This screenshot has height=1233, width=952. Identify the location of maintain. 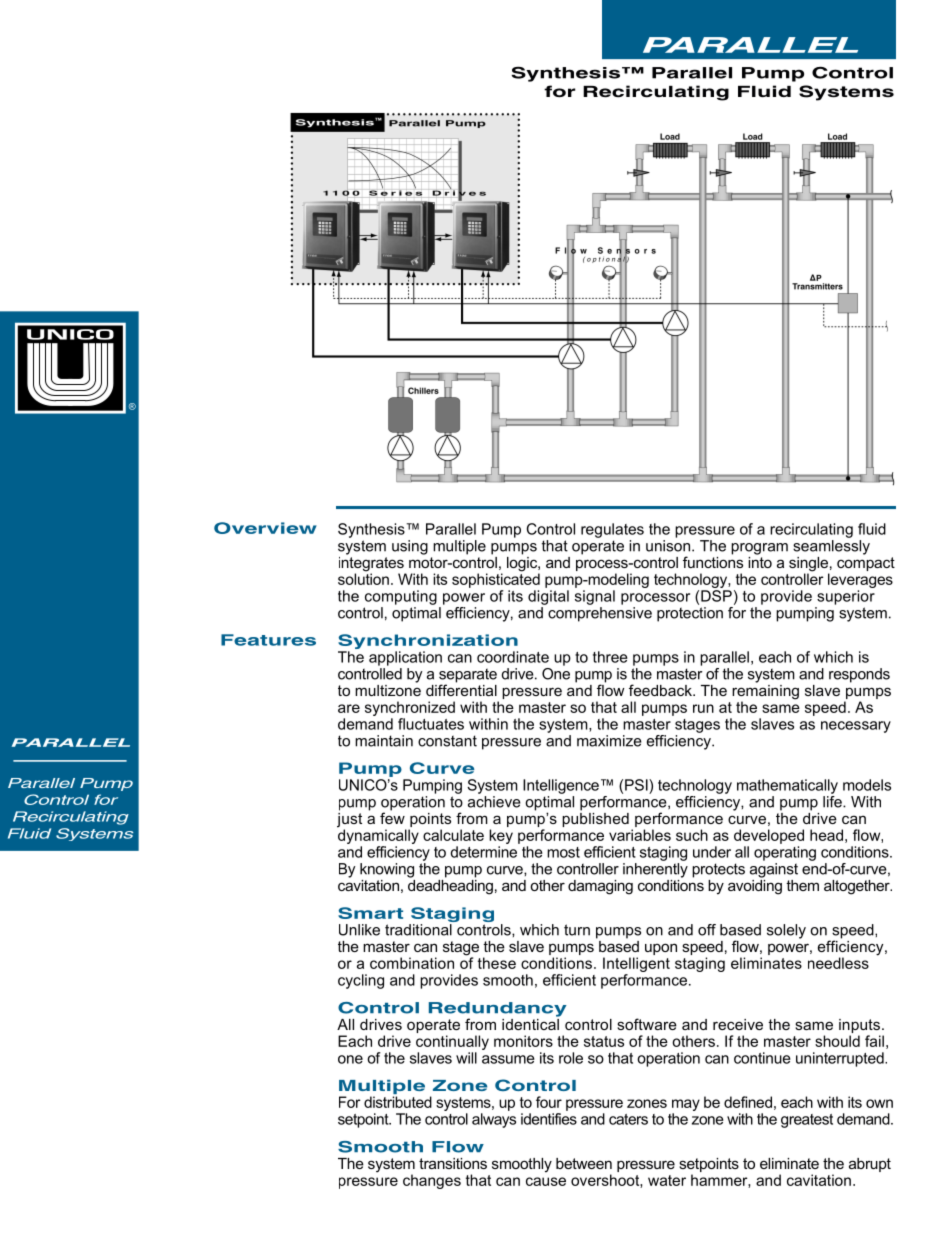
(384, 741).
